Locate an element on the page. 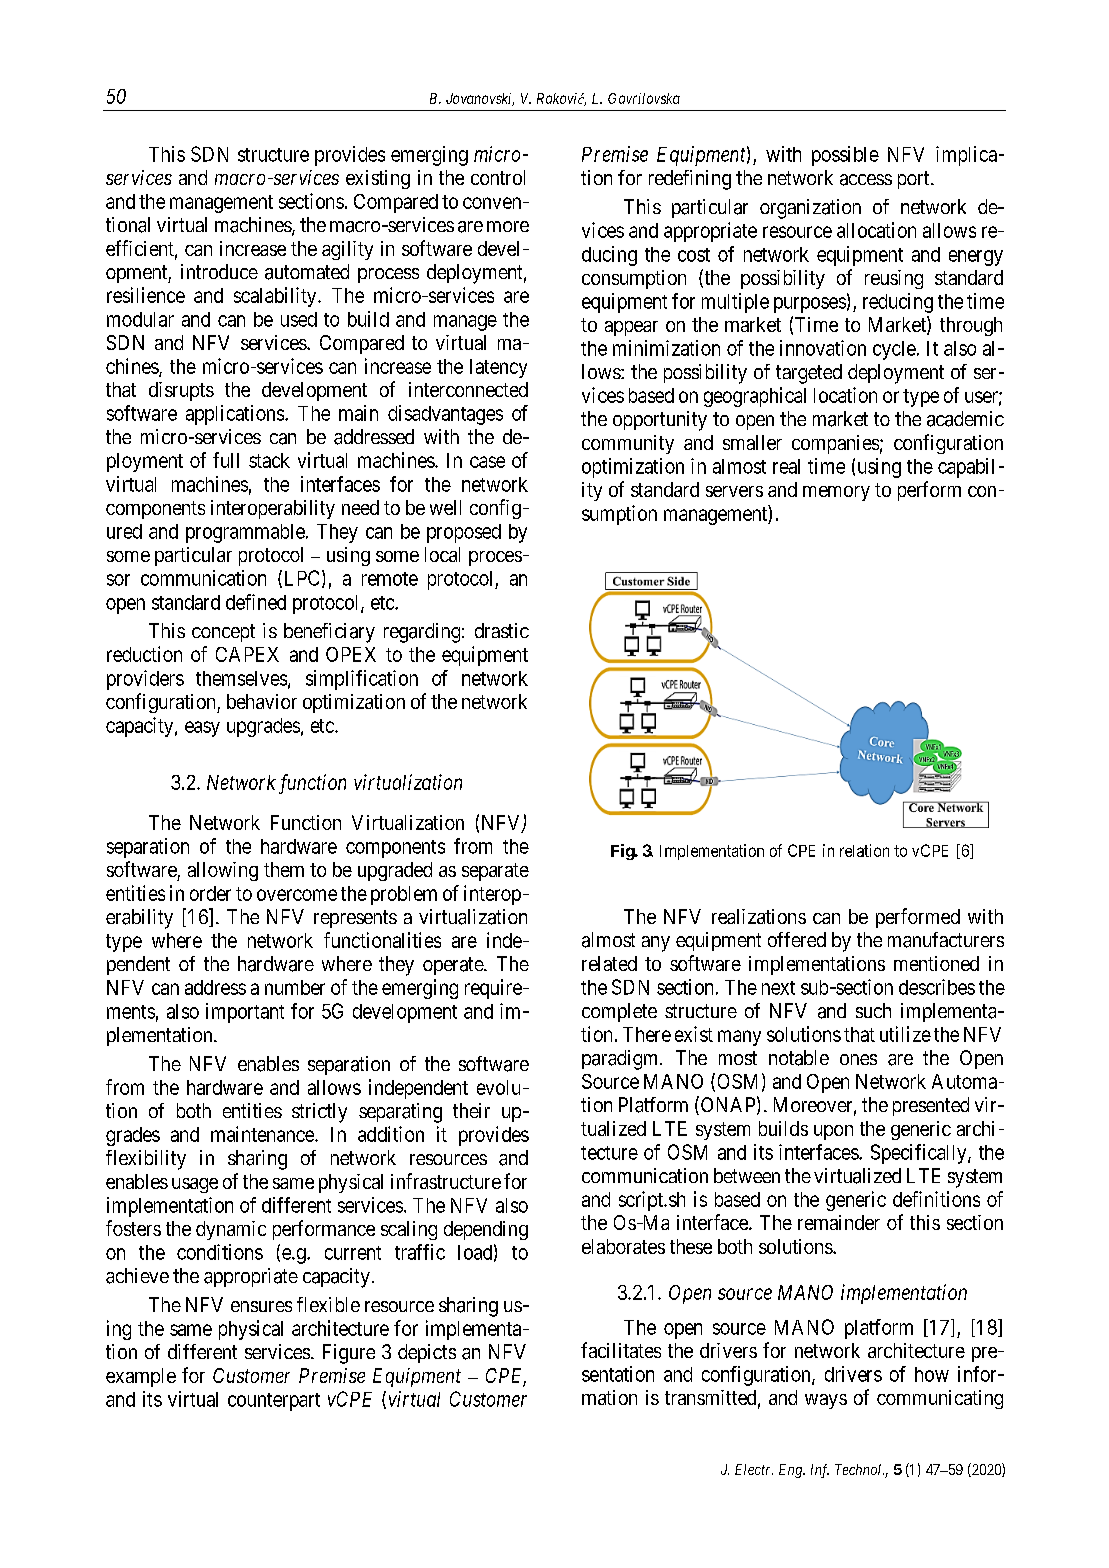 The image size is (1109, 1568). agility is located at coordinates (347, 250).
